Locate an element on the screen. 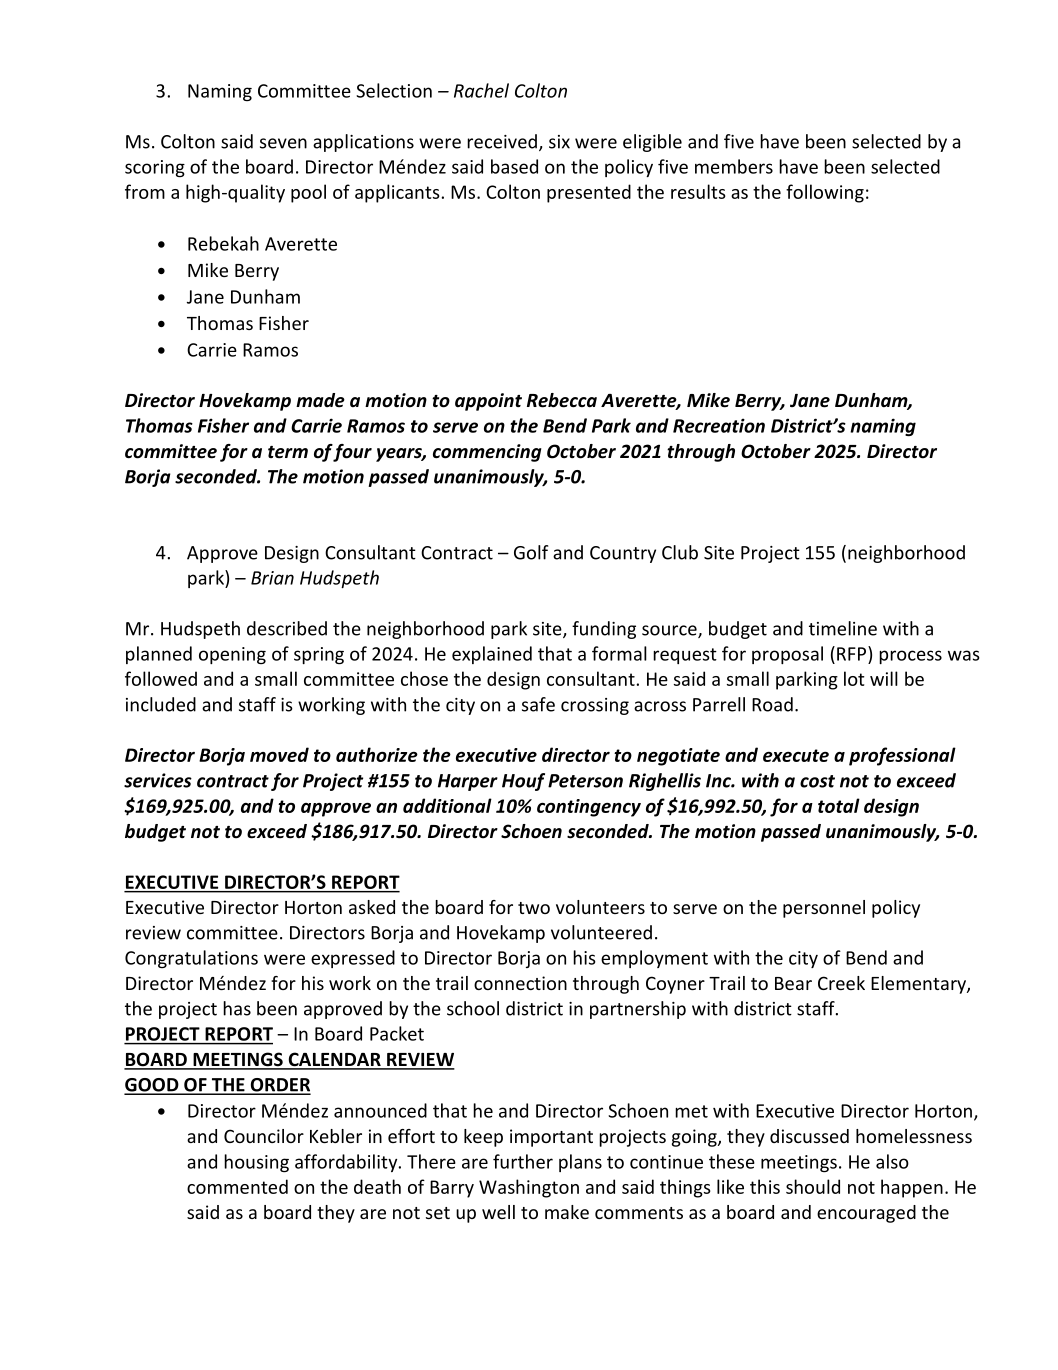  seven is located at coordinates (283, 143).
